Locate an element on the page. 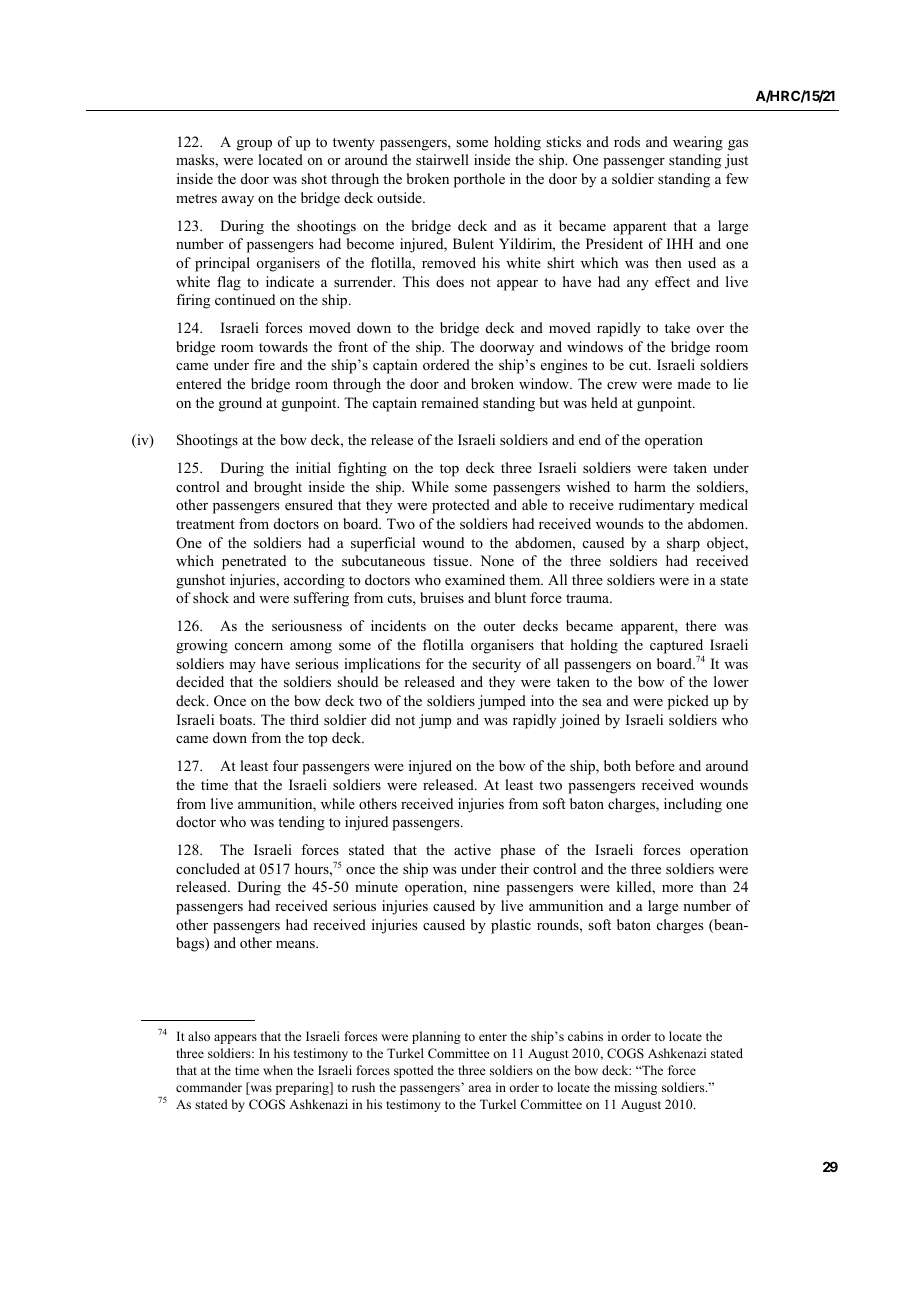  area is located at coordinates (479, 1088).
